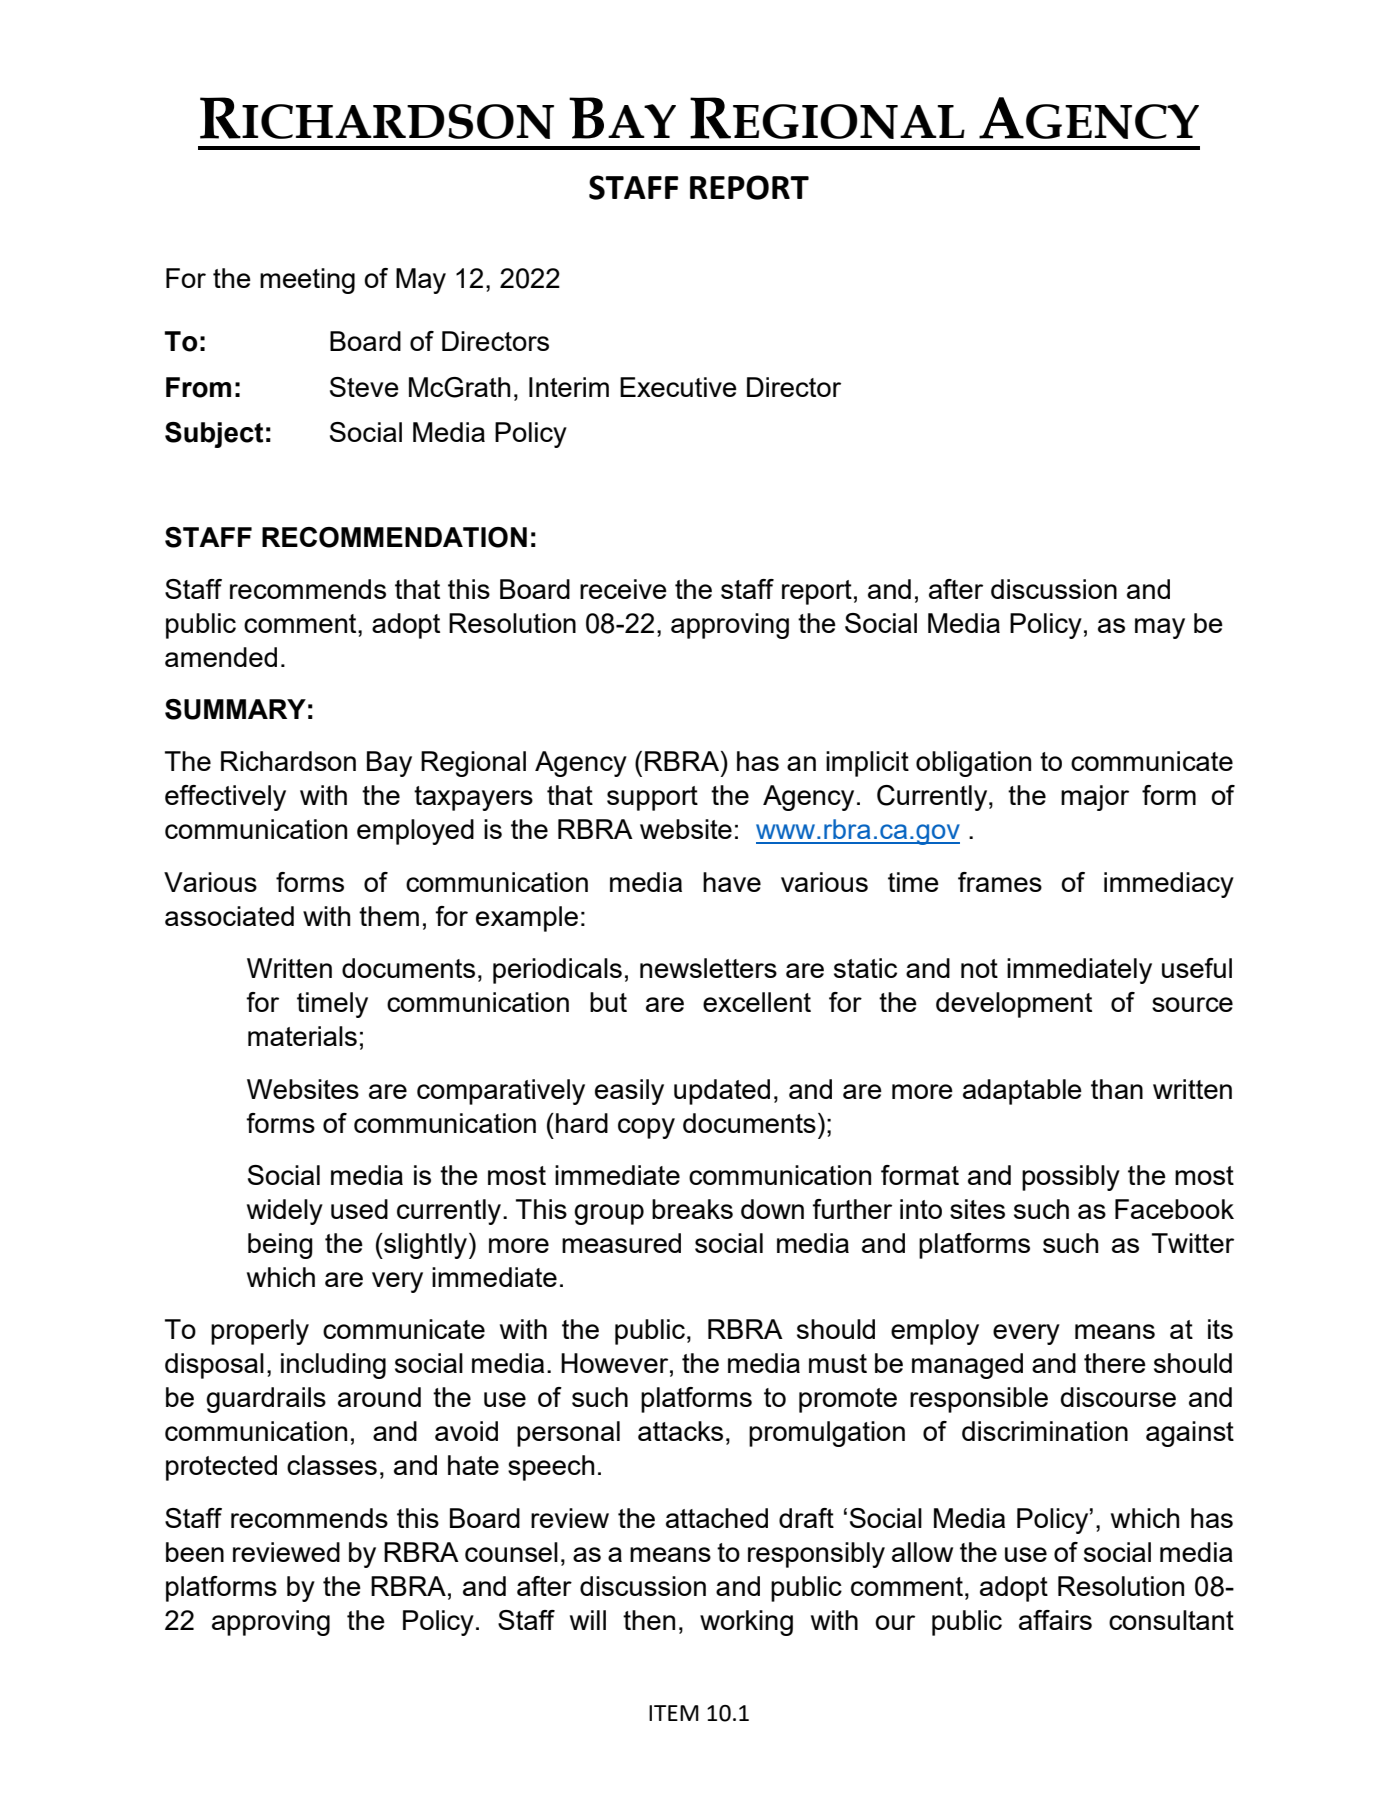 The image size is (1398, 1810). I want to click on newsletters, so click(708, 968).
